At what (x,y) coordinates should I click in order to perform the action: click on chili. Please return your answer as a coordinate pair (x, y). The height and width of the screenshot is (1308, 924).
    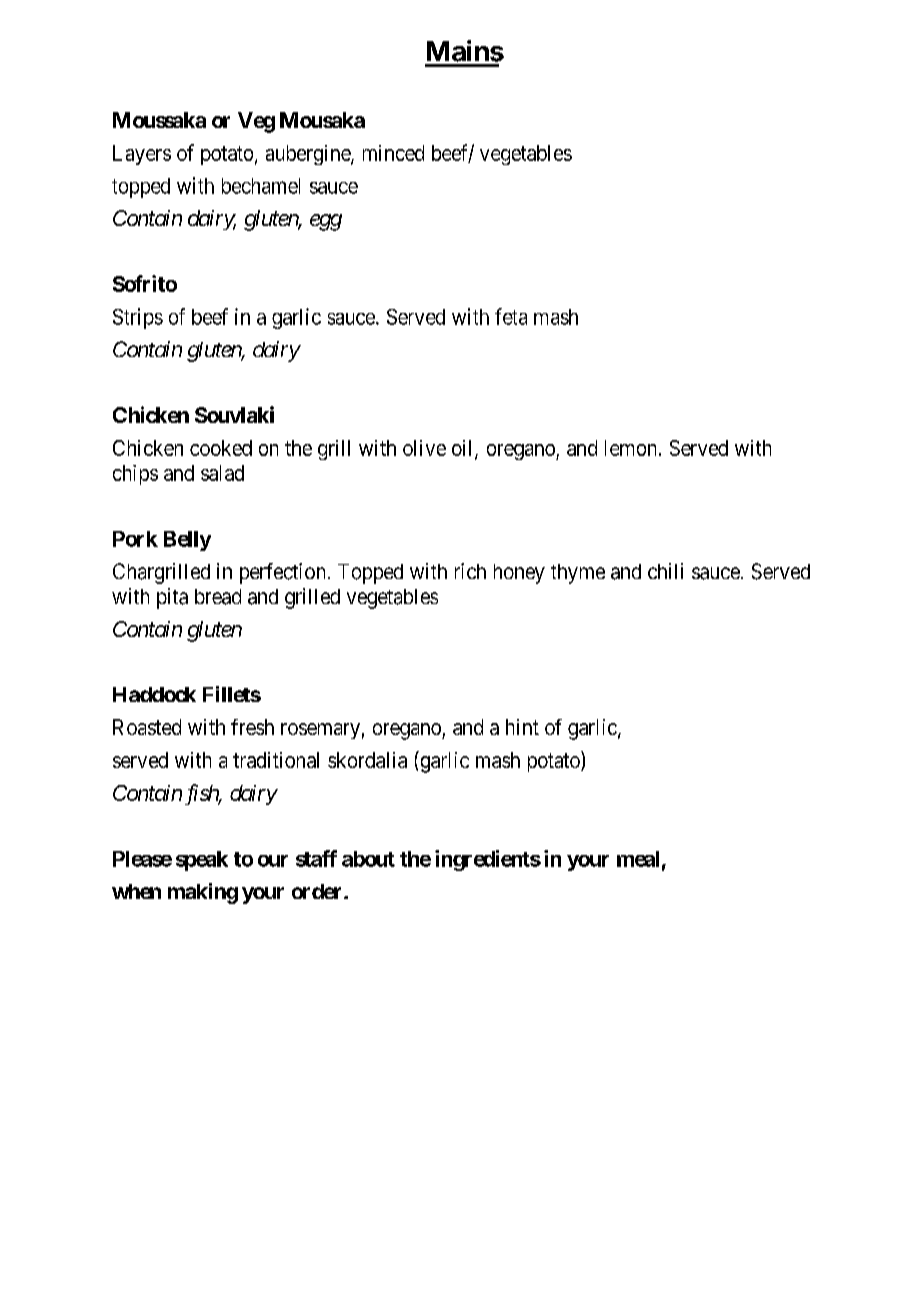
    Looking at the image, I should click on (665, 571).
